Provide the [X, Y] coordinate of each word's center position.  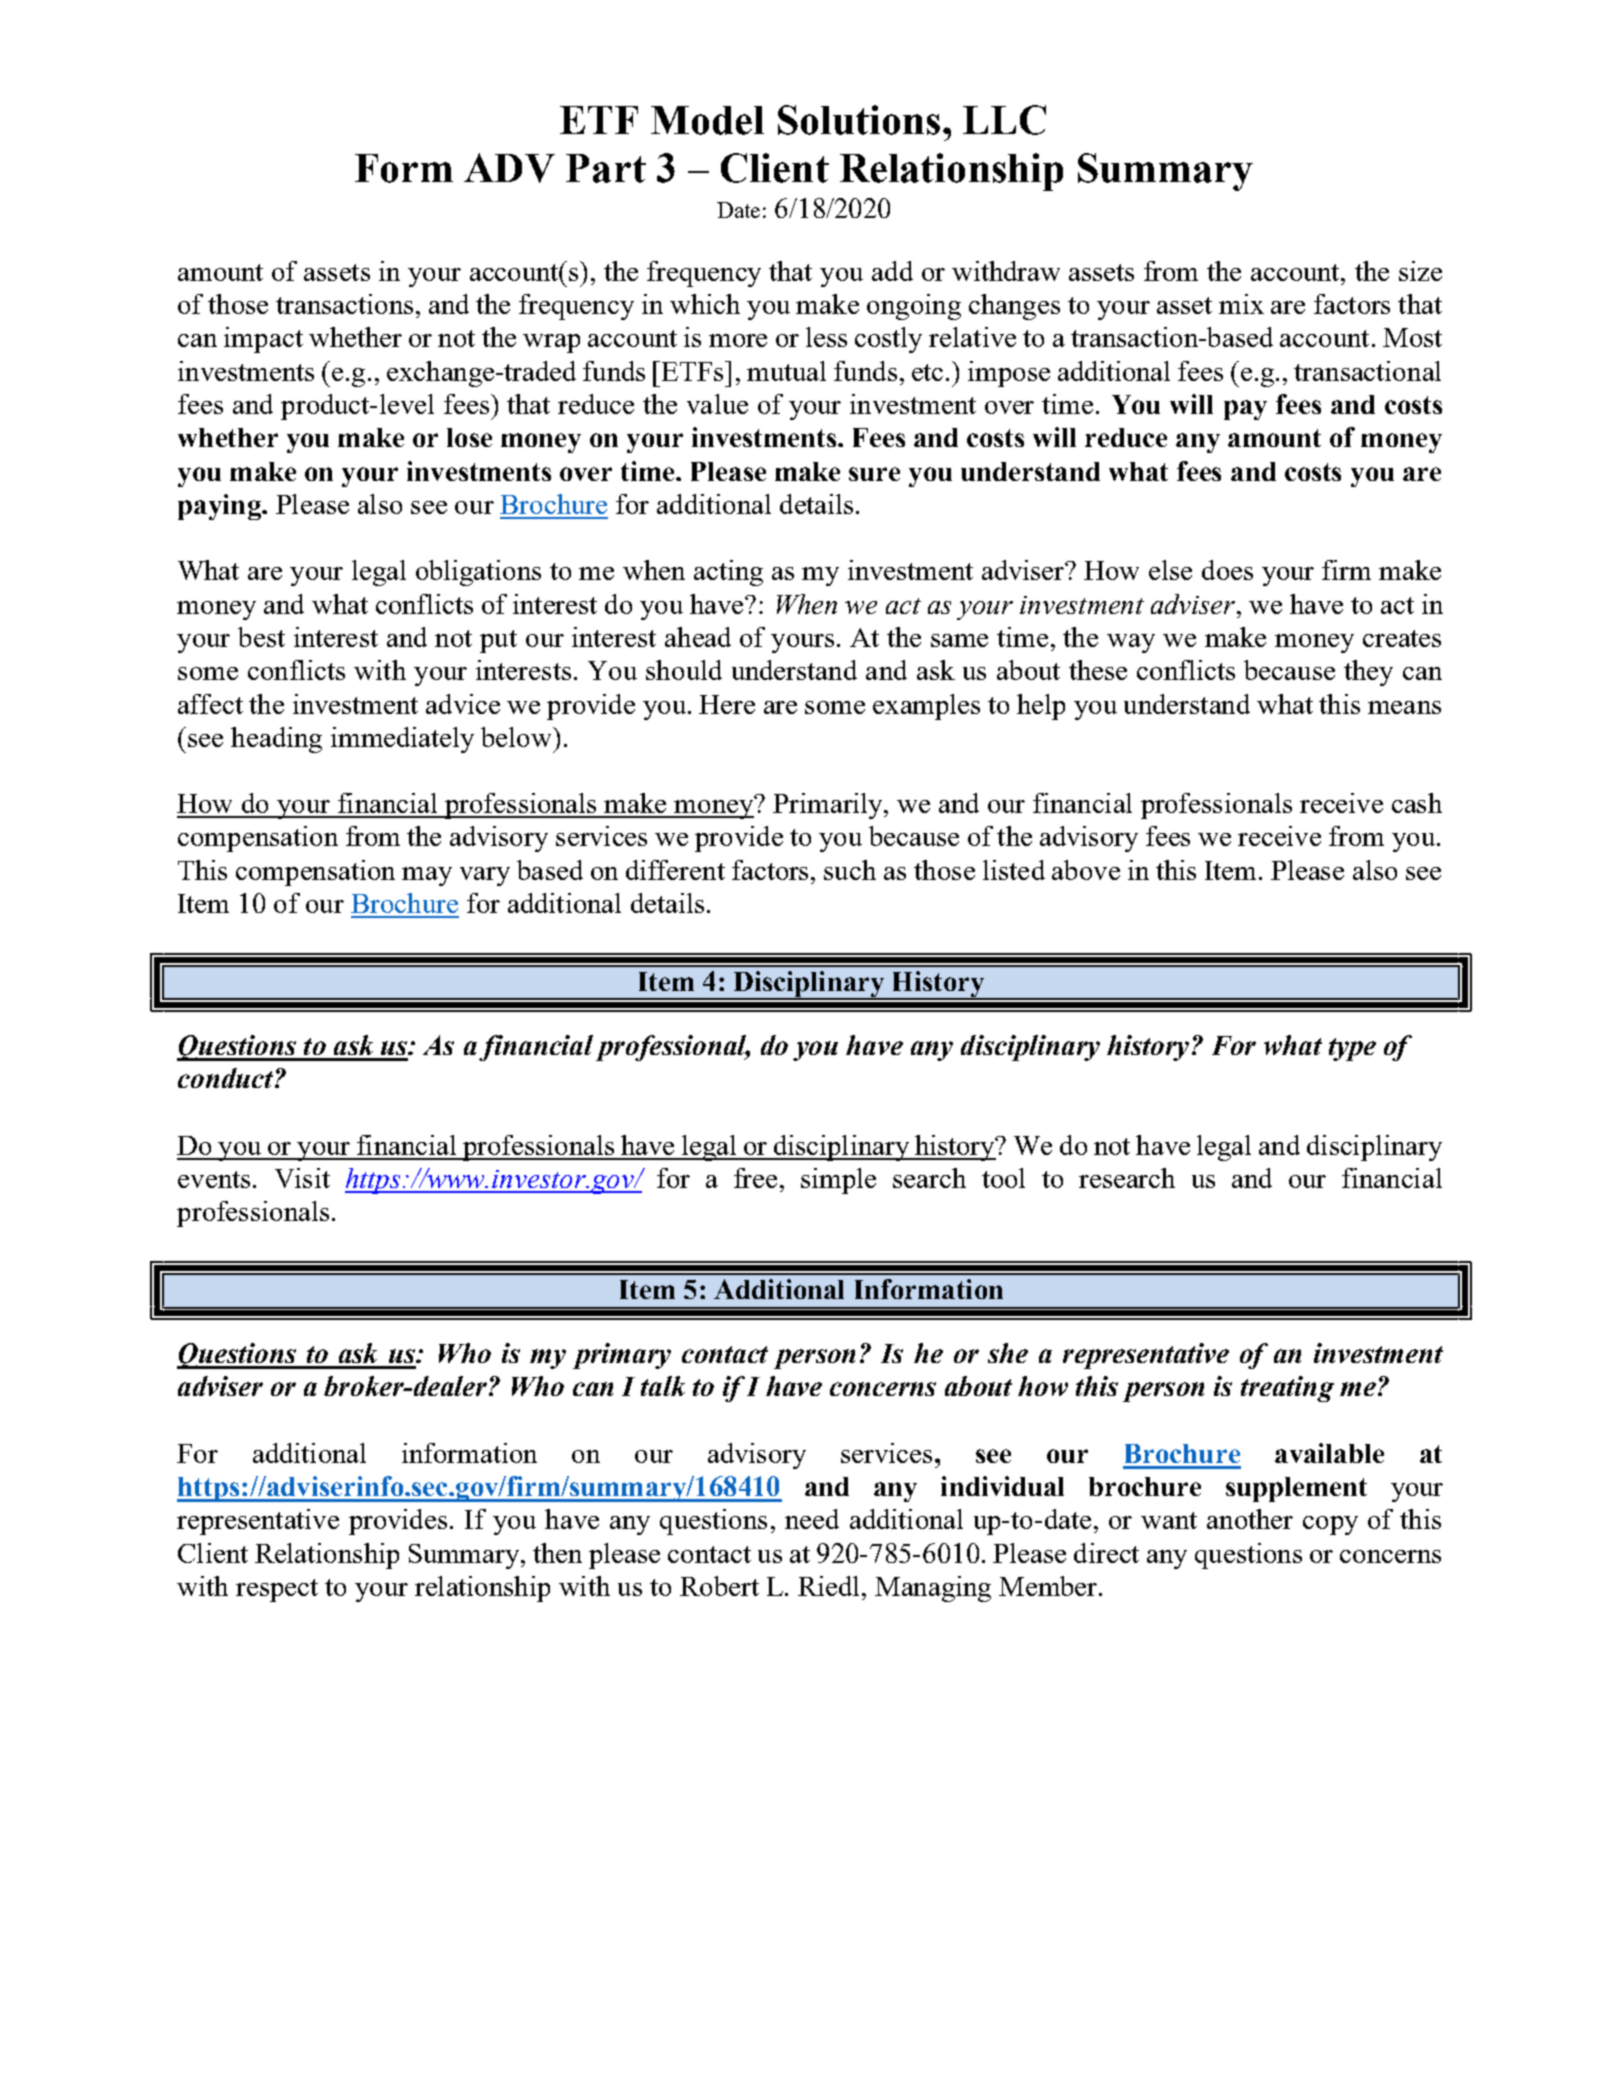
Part [606, 168]
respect [277, 1590]
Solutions [859, 120]
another [1250, 1519]
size [1420, 271]
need [812, 1519]
